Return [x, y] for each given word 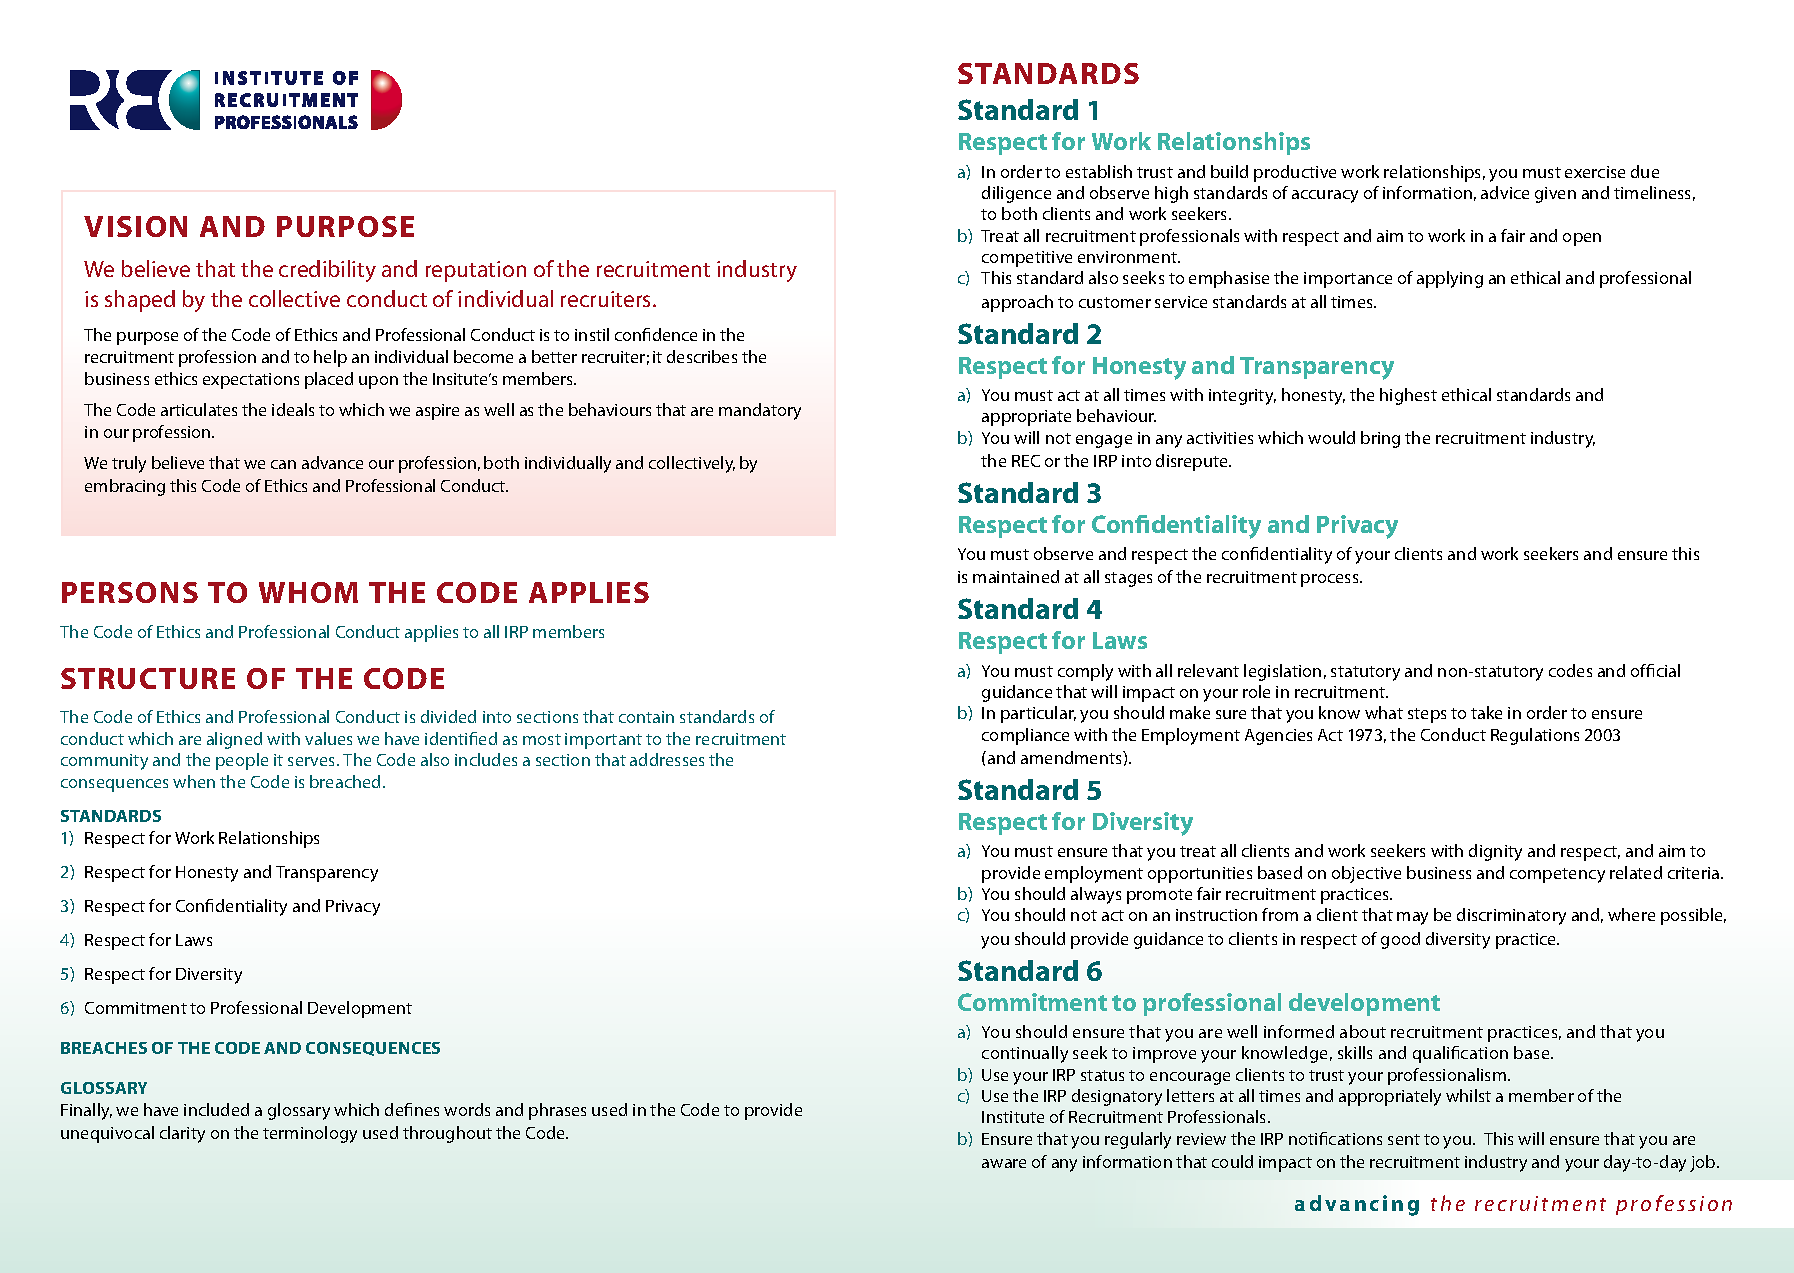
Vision [135, 226]
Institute [1013, 1117]
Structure [148, 678]
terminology [310, 1134]
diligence [1016, 194]
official [1655, 670]
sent [1404, 1139]
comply [1085, 672]
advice [1505, 192]
